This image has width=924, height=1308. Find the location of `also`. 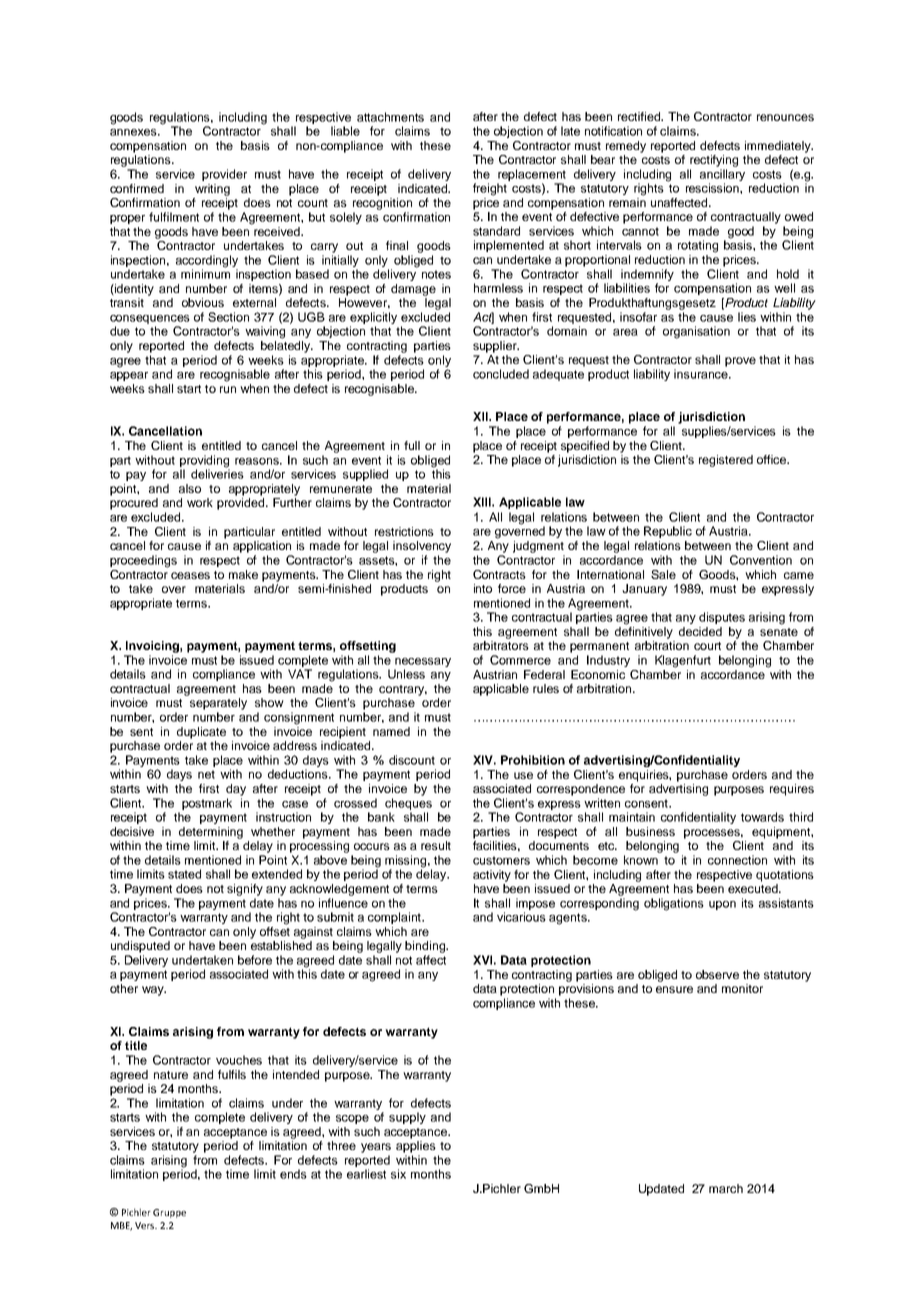

also is located at coordinates (190, 488).
